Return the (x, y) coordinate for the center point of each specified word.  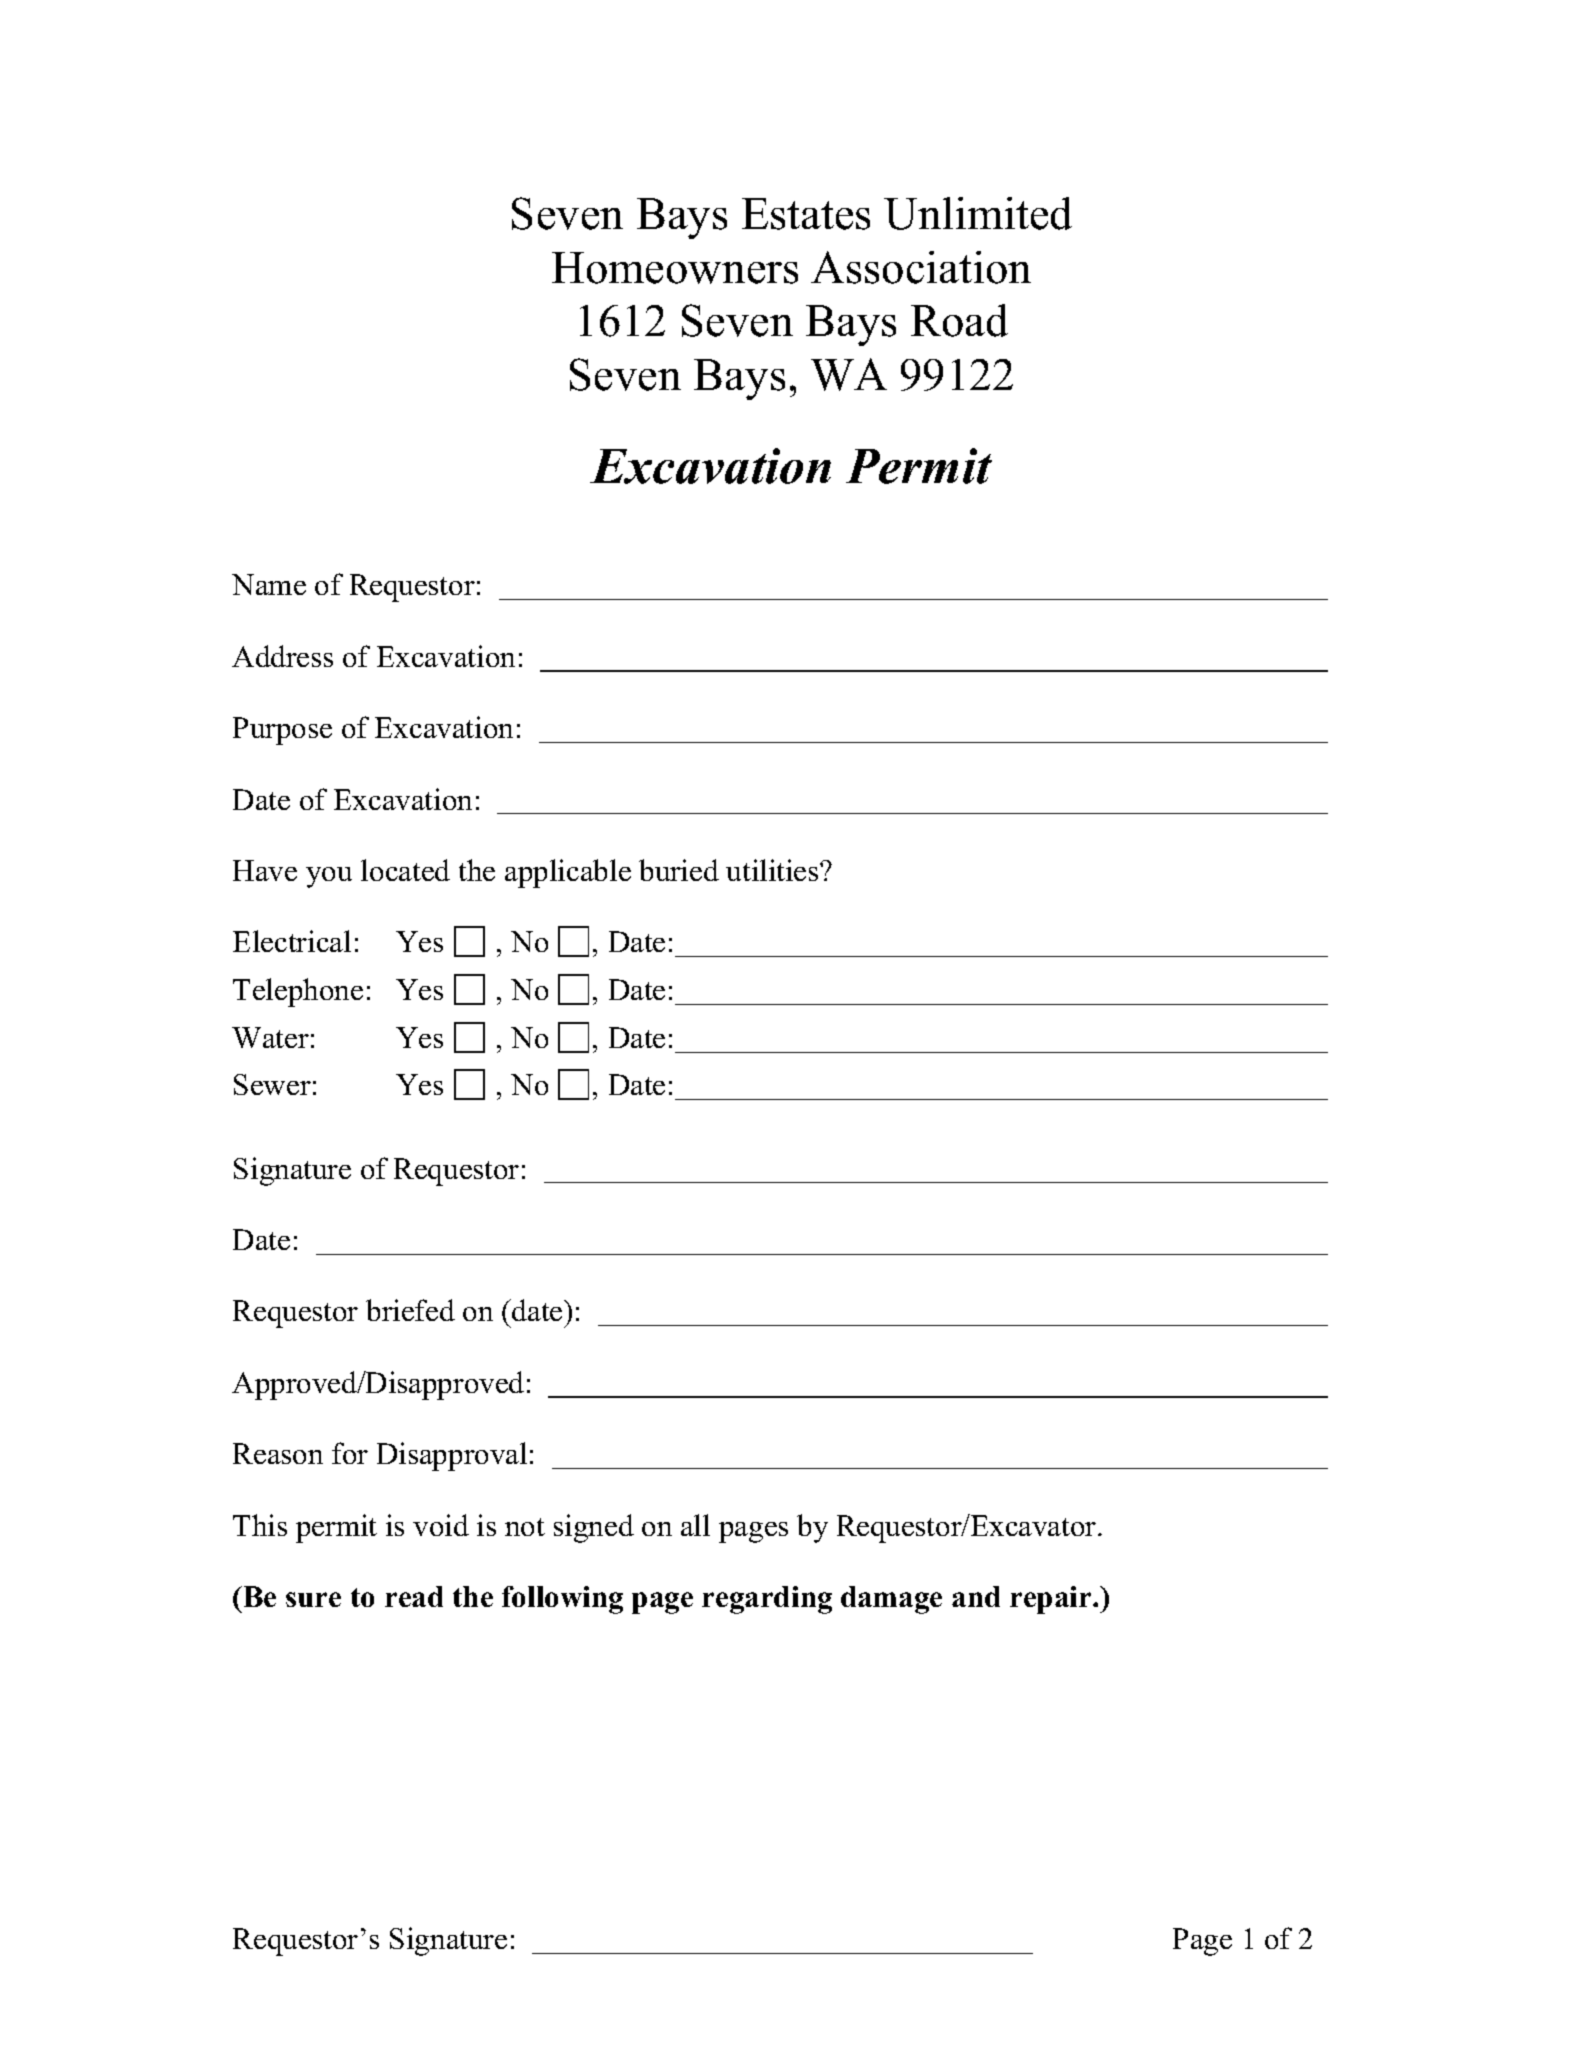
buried (679, 870)
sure (313, 1599)
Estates (806, 214)
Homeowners (675, 268)
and (976, 1596)
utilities (773, 870)
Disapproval (452, 1456)
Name (269, 584)
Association (921, 267)
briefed (410, 1310)
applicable (568, 873)
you (329, 877)
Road (959, 320)
